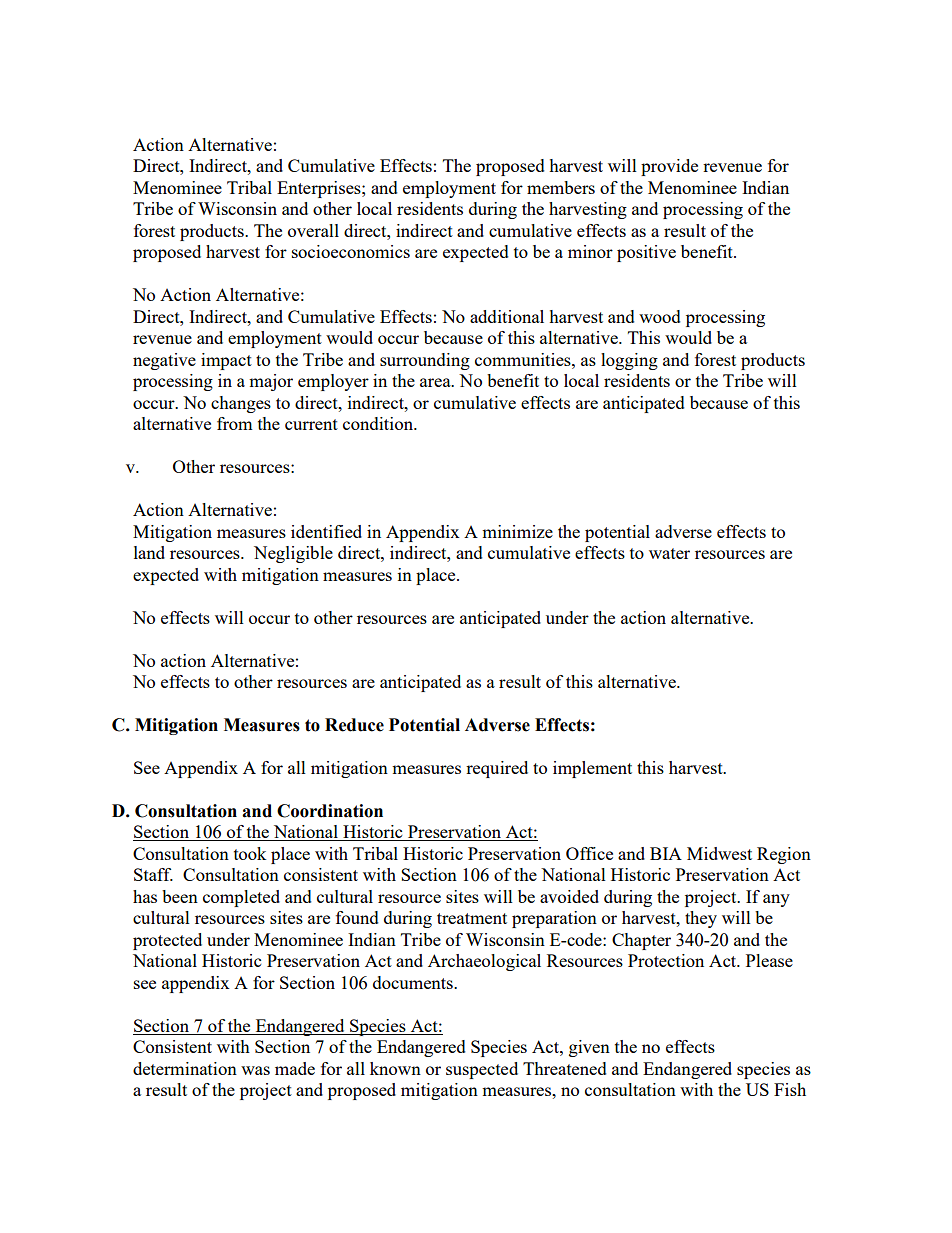 The image size is (952, 1233). What do you see at coordinates (313, 230) in the screenshot?
I see `overall` at bounding box center [313, 230].
